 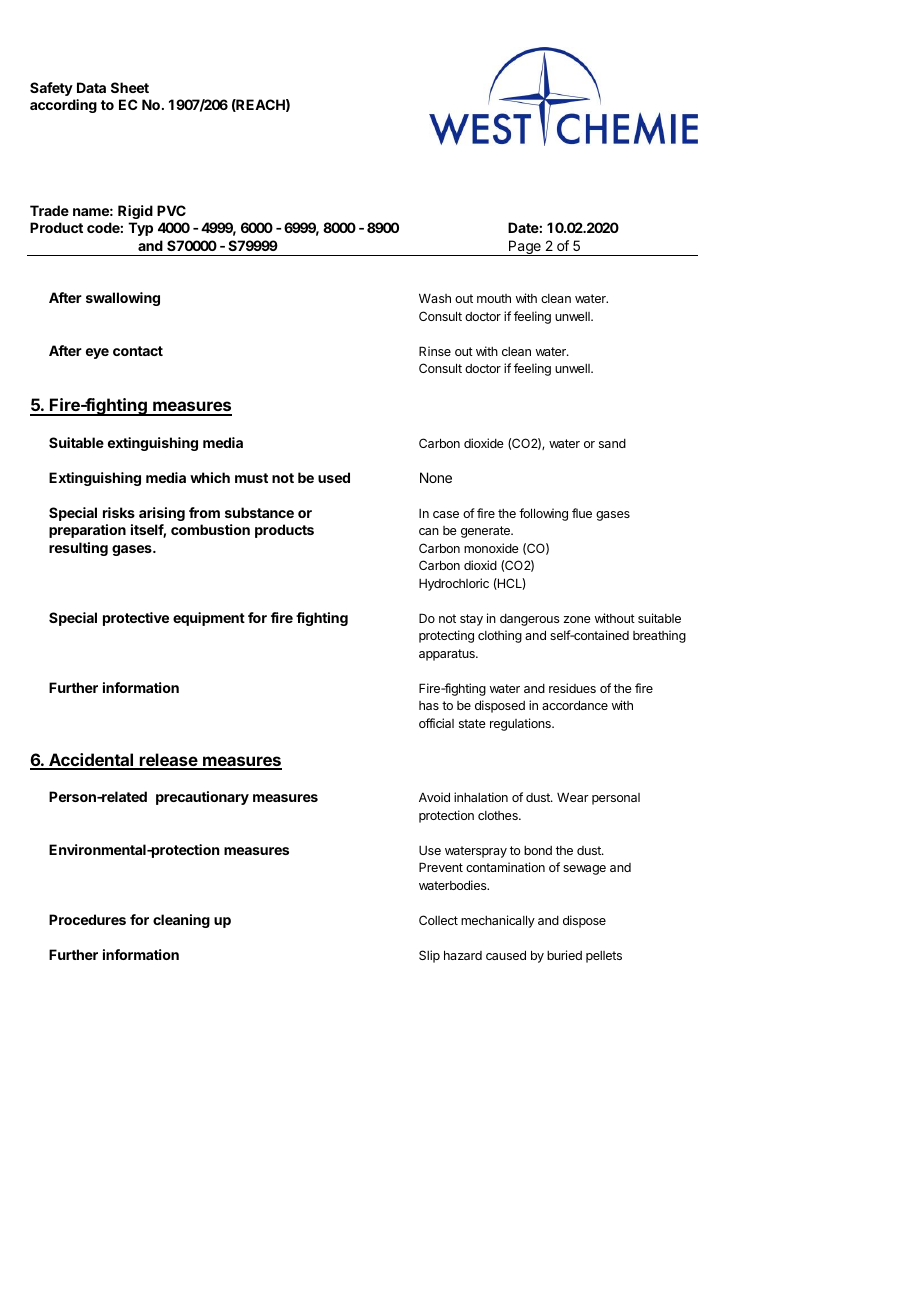 I want to click on Sheet, so click(x=130, y=87).
